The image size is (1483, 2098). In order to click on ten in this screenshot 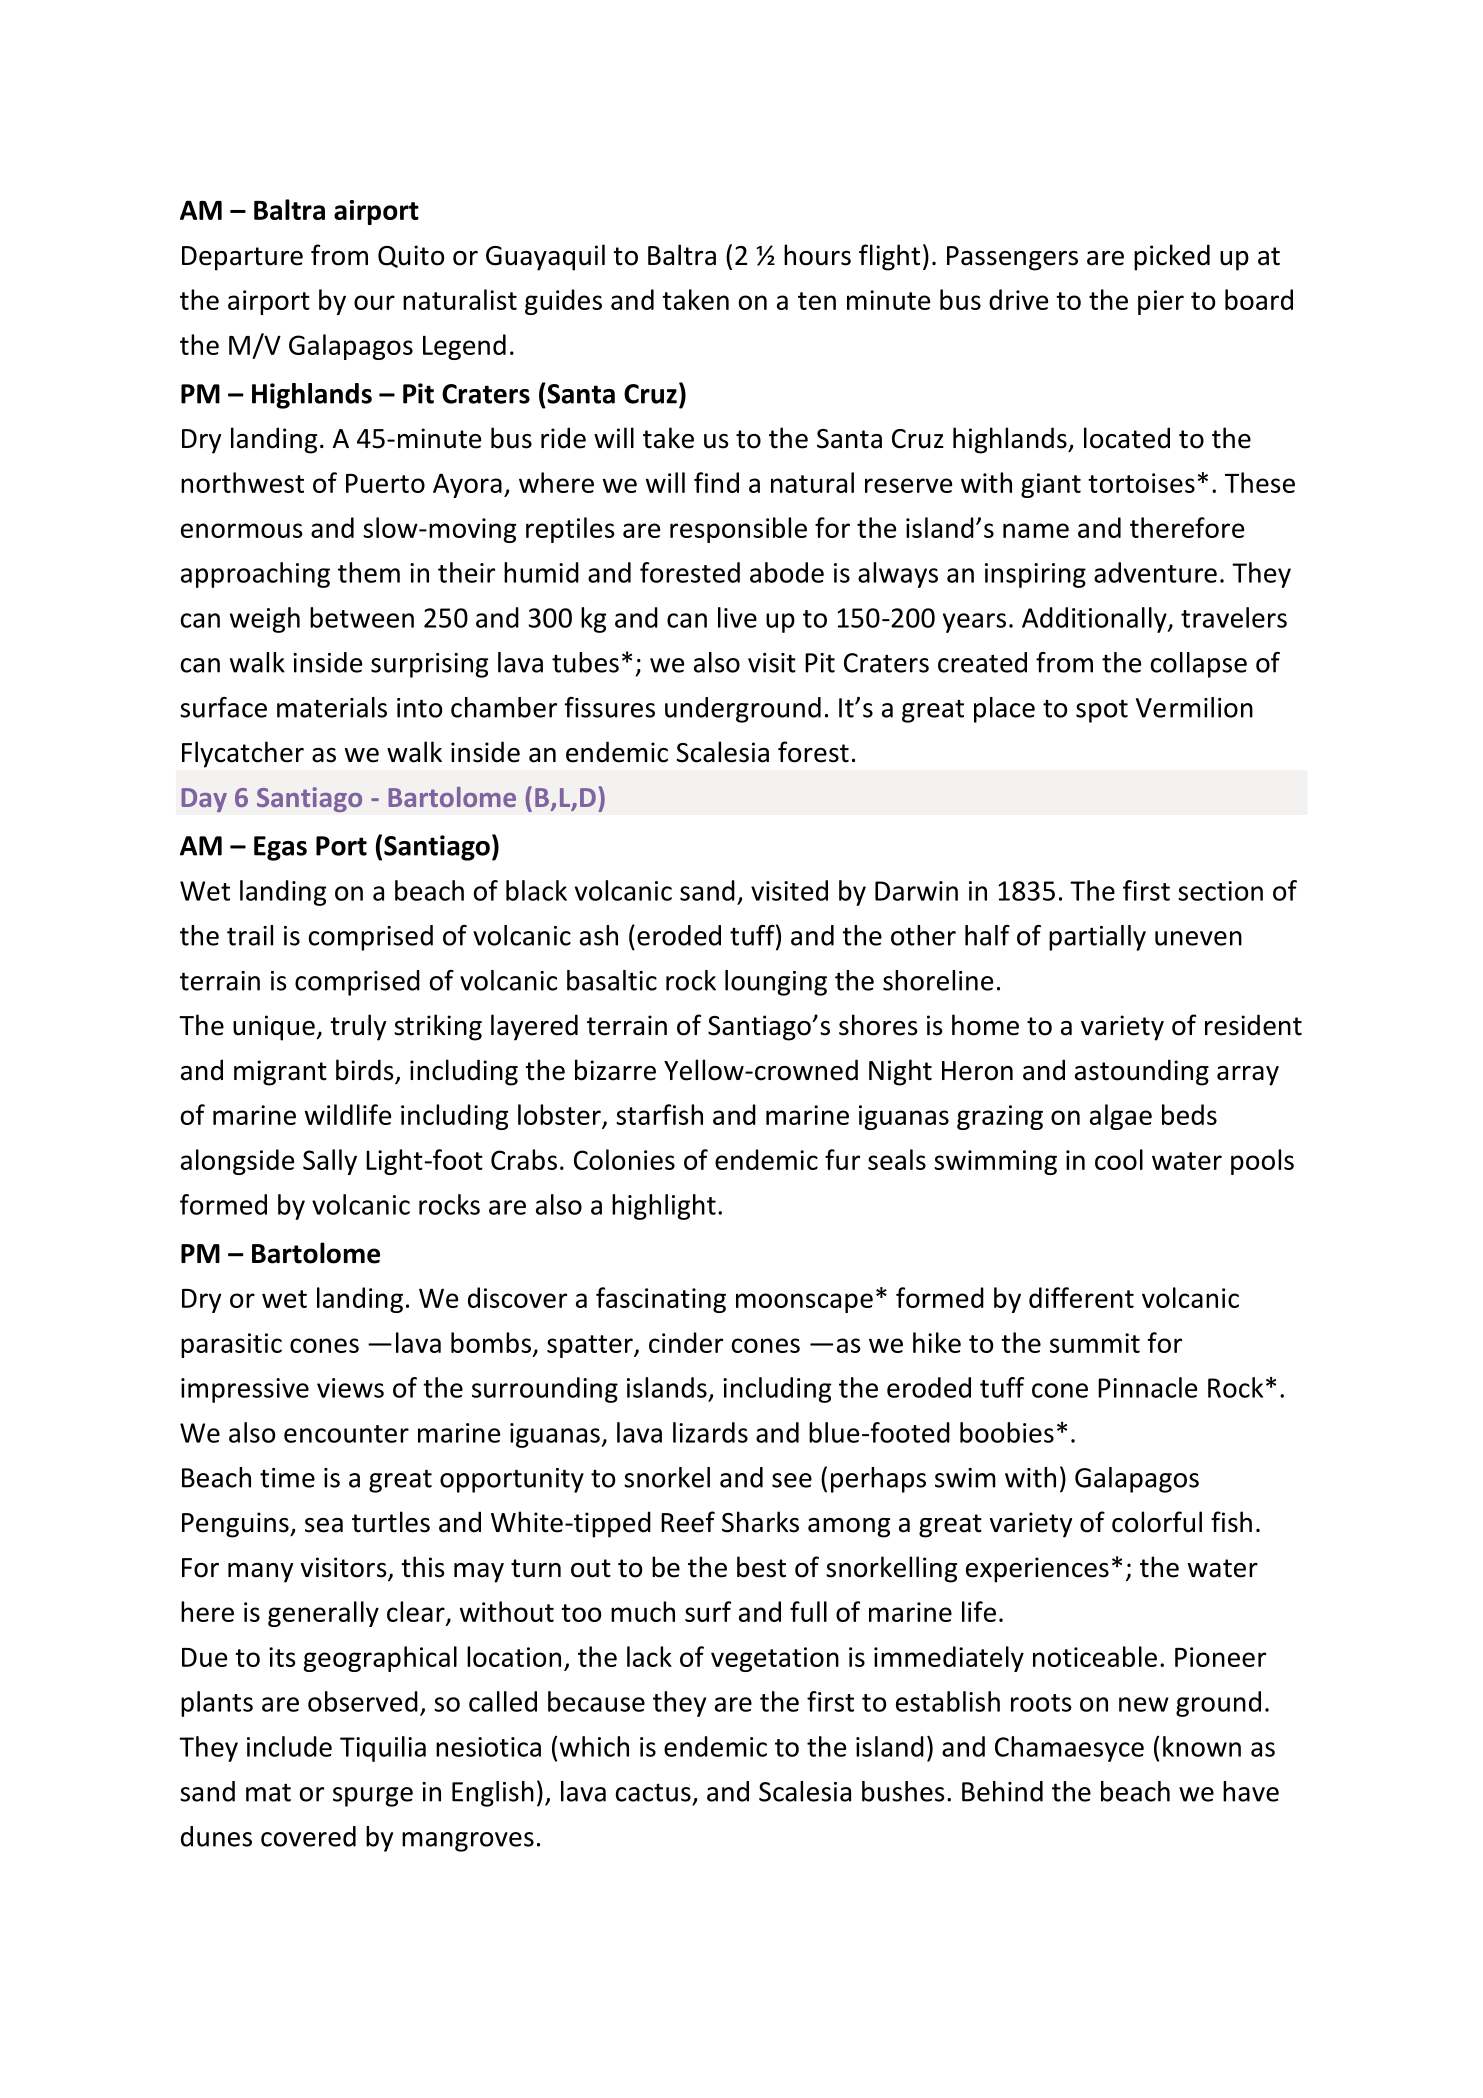, I will do `click(817, 301)`.
